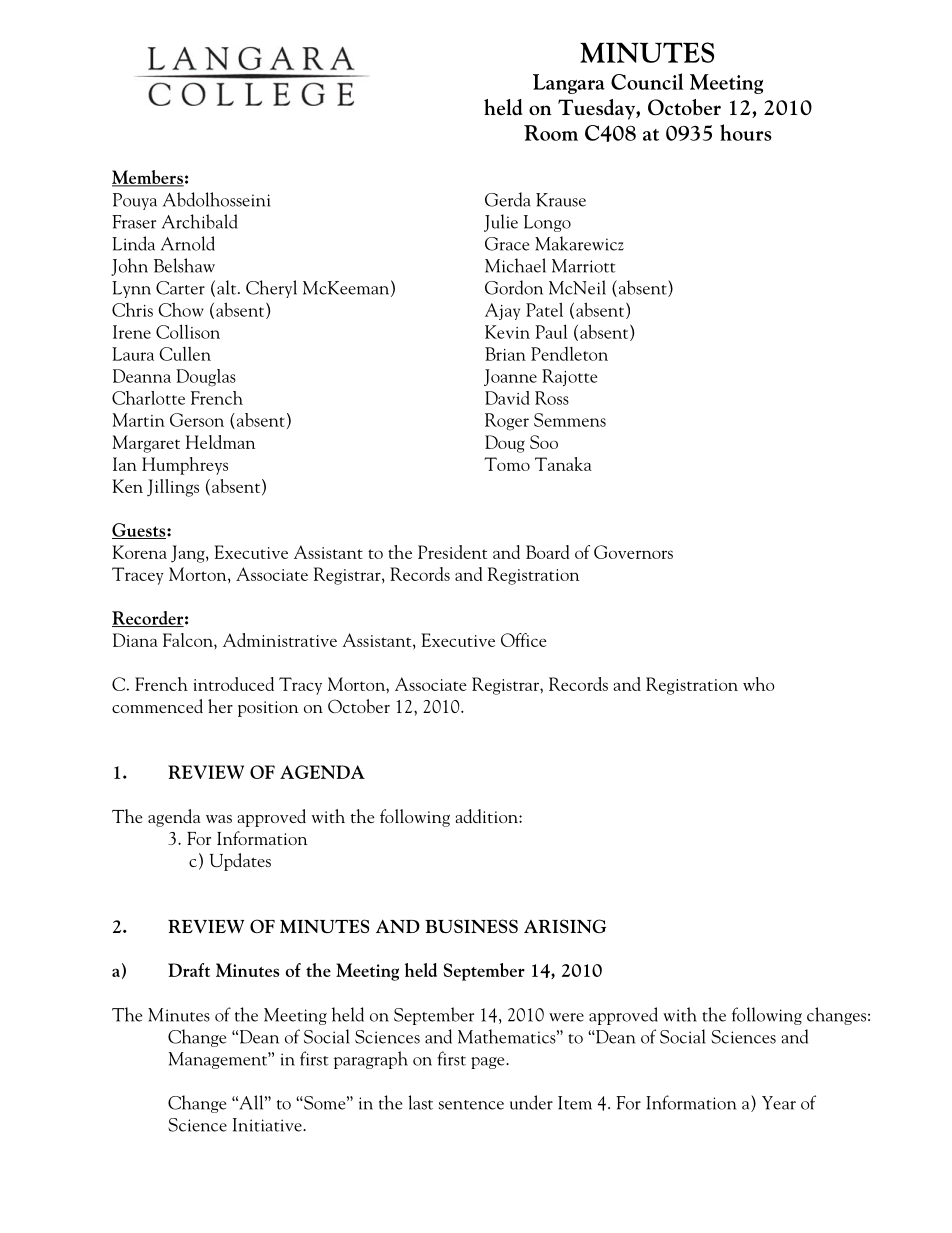 The image size is (952, 1233). I want to click on addition, so click(487, 816).
